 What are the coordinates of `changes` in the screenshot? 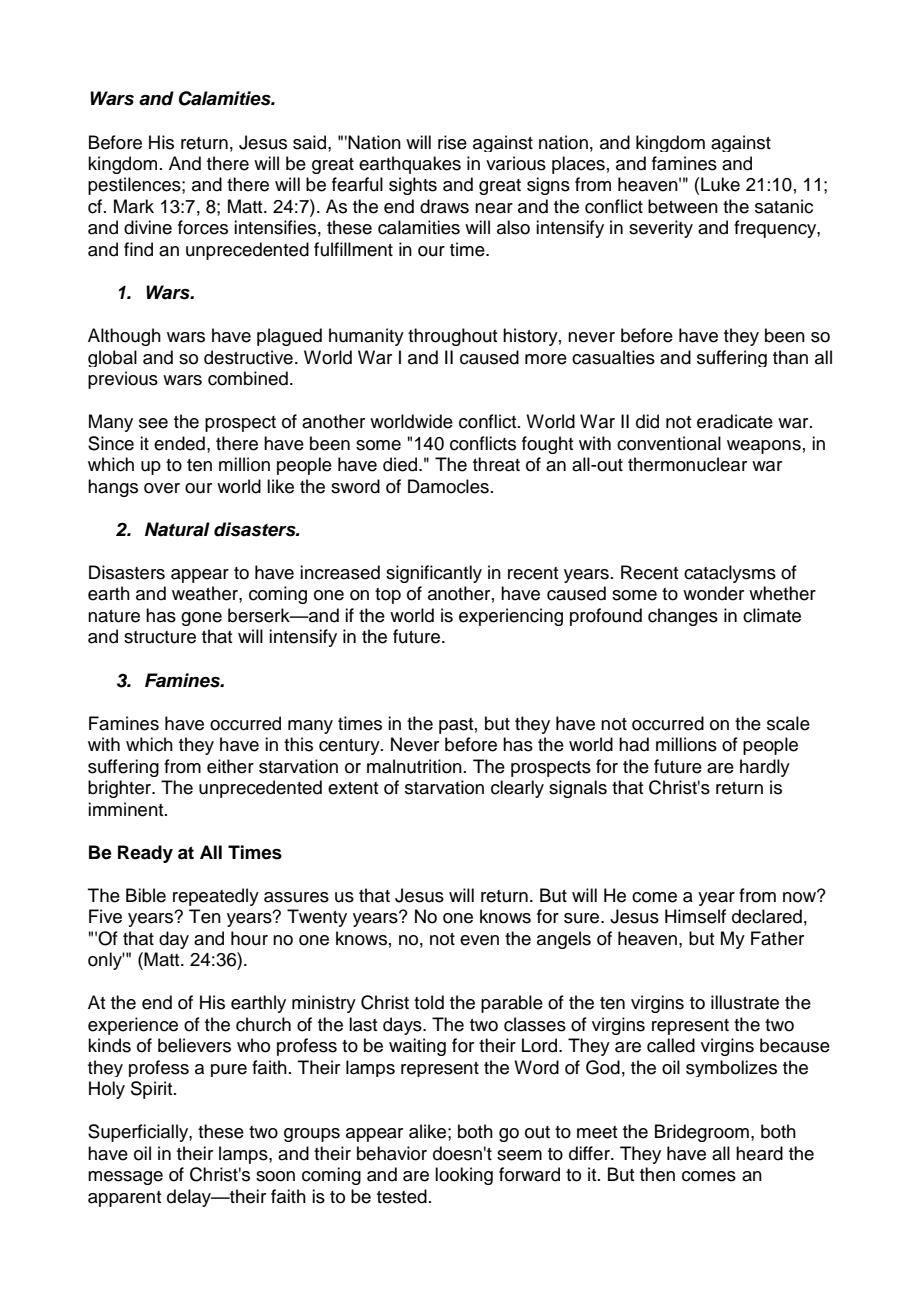 It's located at (683, 617).
